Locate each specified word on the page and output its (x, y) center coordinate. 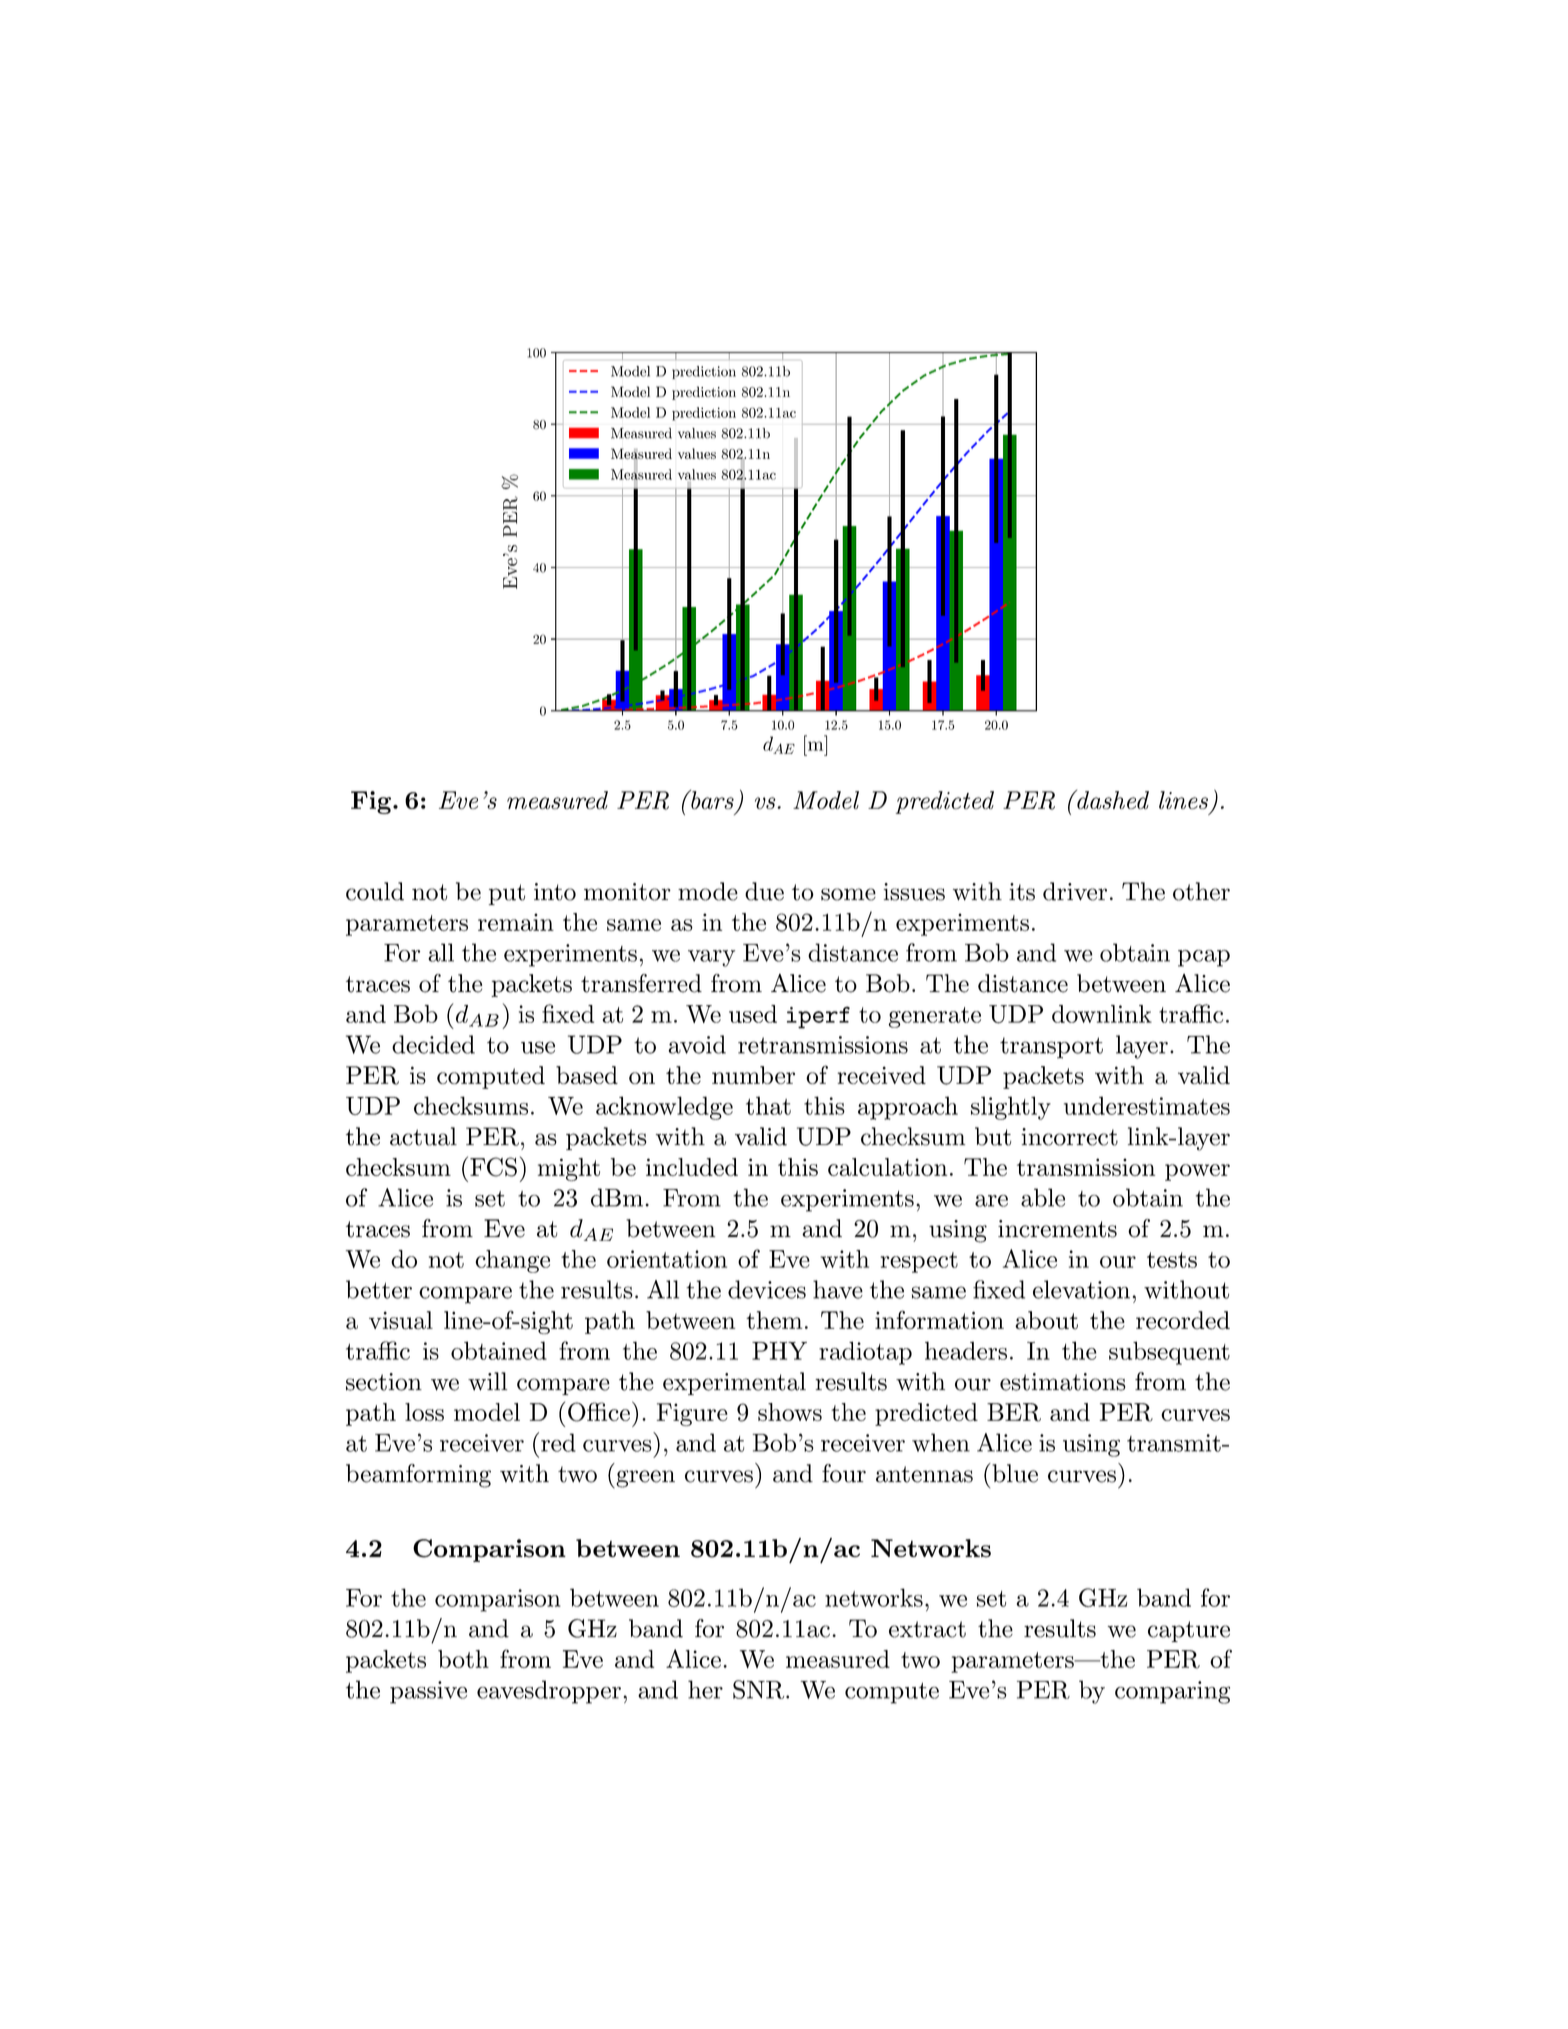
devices (767, 1289)
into (555, 892)
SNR (760, 1689)
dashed (1112, 799)
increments (1057, 1229)
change (512, 1261)
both (463, 1659)
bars (711, 799)
